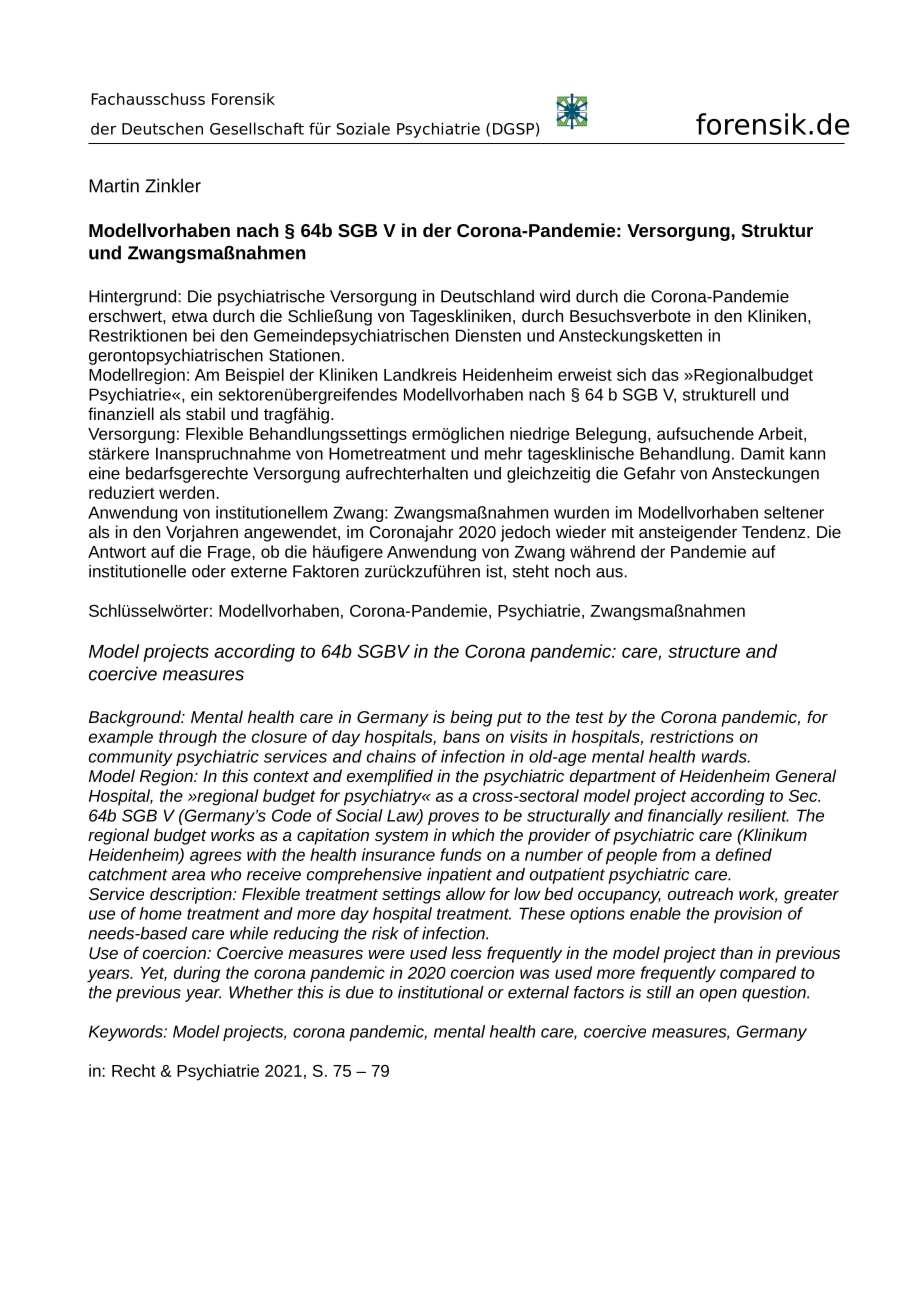 The height and width of the screenshot is (1308, 924). I want to click on Gesellschaft, so click(257, 128).
